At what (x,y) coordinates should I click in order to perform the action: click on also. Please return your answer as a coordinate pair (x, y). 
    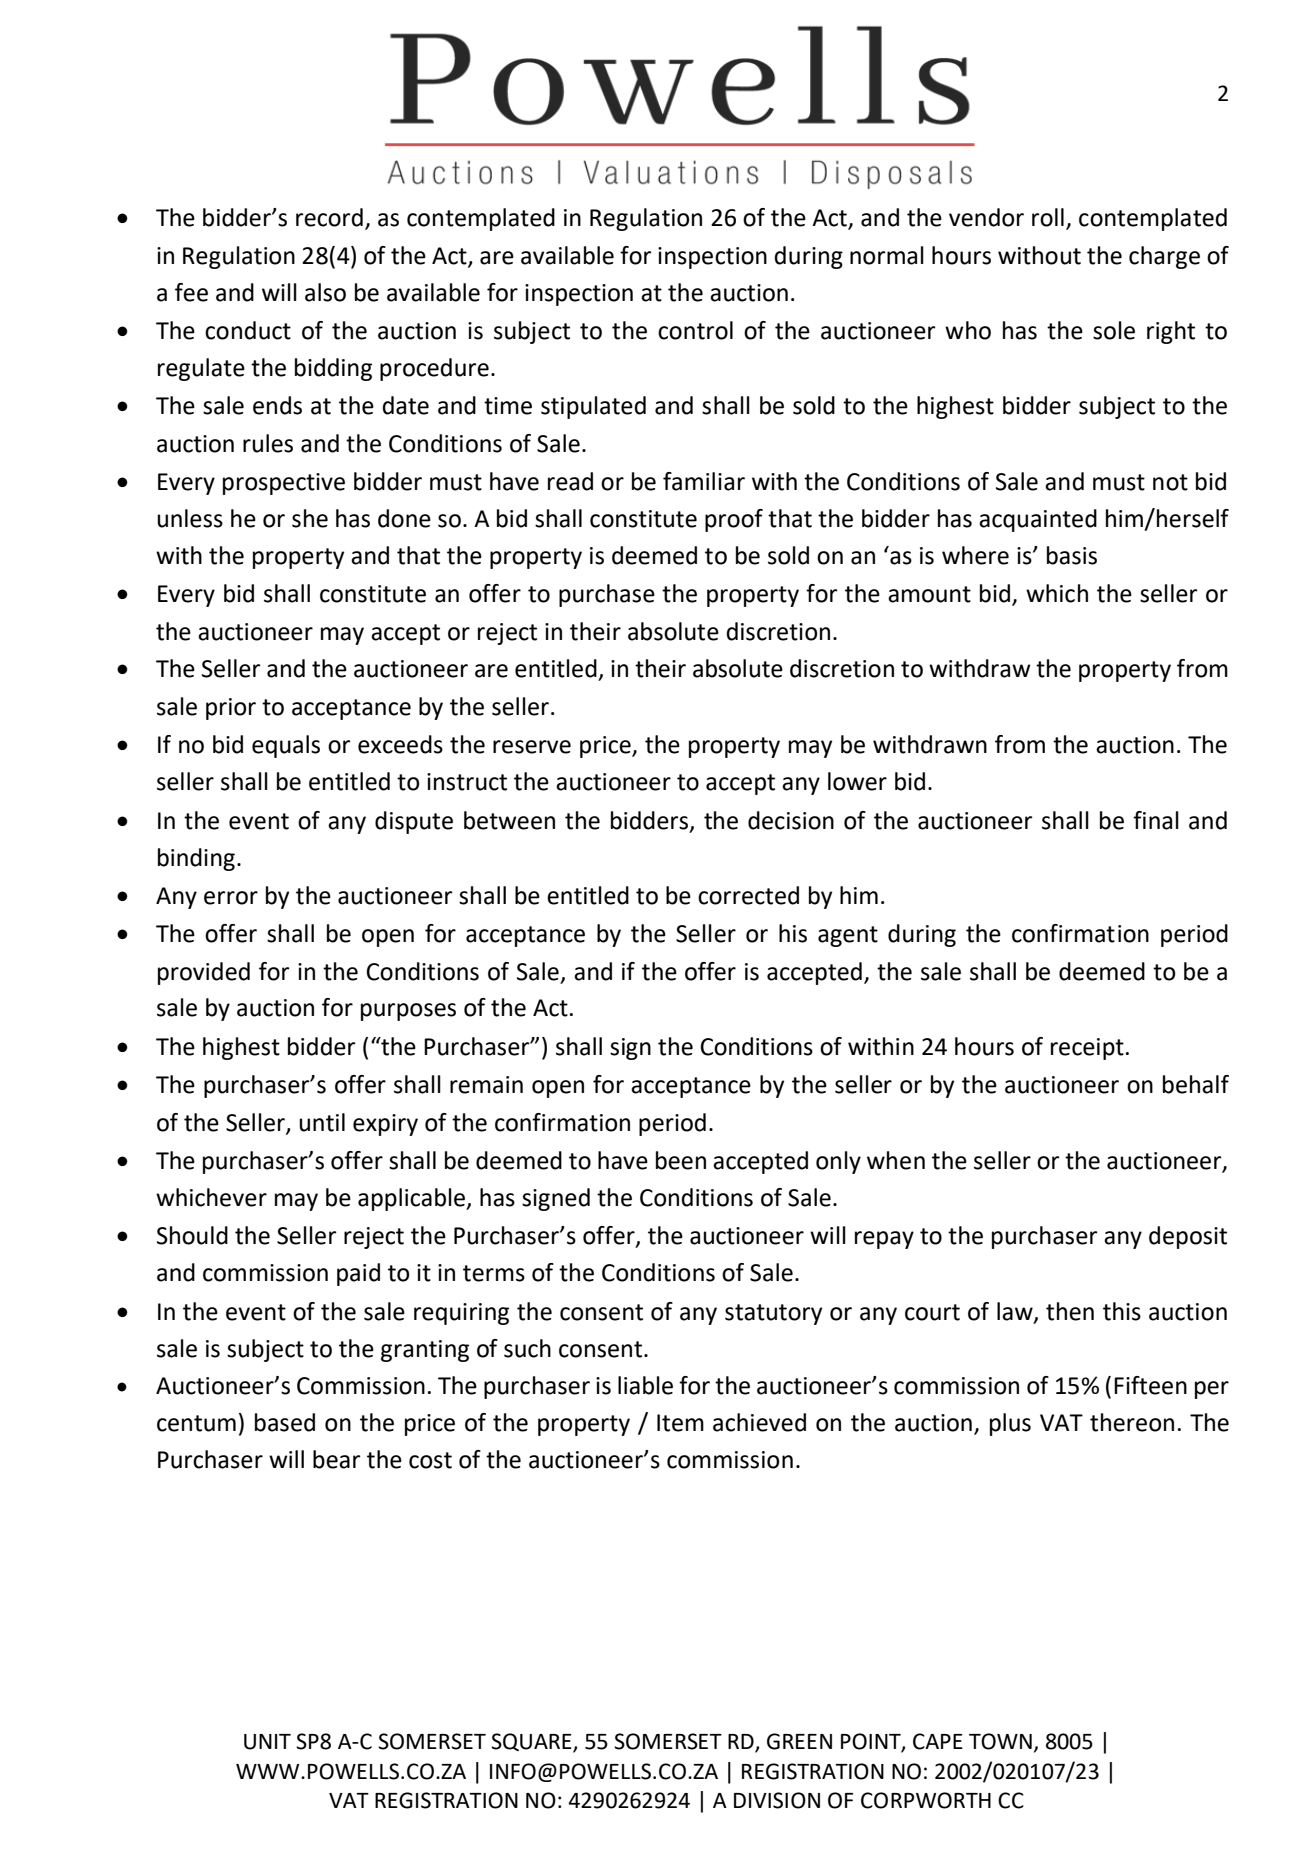
    Looking at the image, I should click on (325, 292).
